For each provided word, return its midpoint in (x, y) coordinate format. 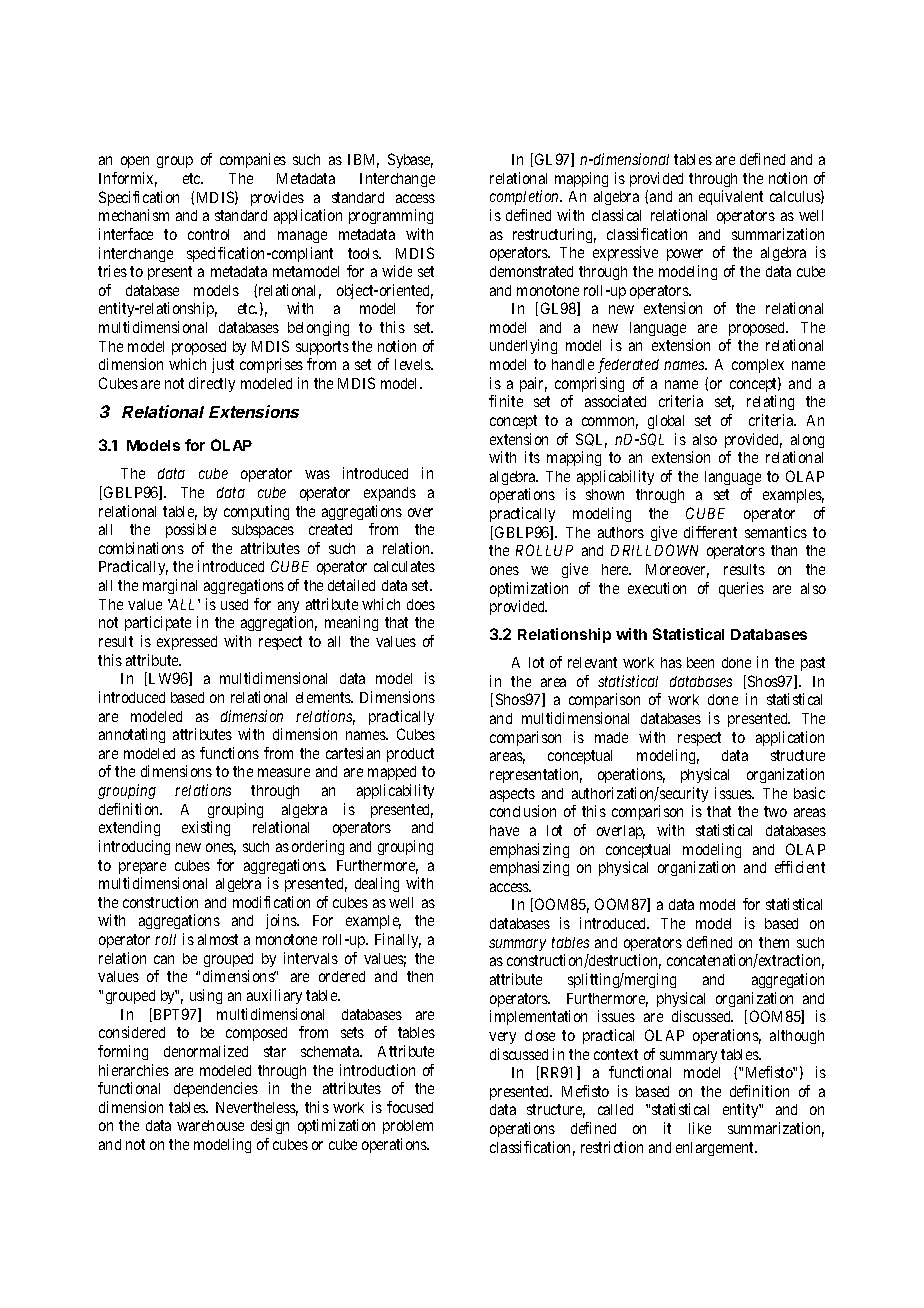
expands (390, 494)
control (208, 234)
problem (408, 1127)
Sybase (410, 160)
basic (809, 793)
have (504, 830)
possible (191, 530)
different (710, 532)
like (700, 1128)
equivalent (731, 197)
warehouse (210, 1125)
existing (206, 828)
